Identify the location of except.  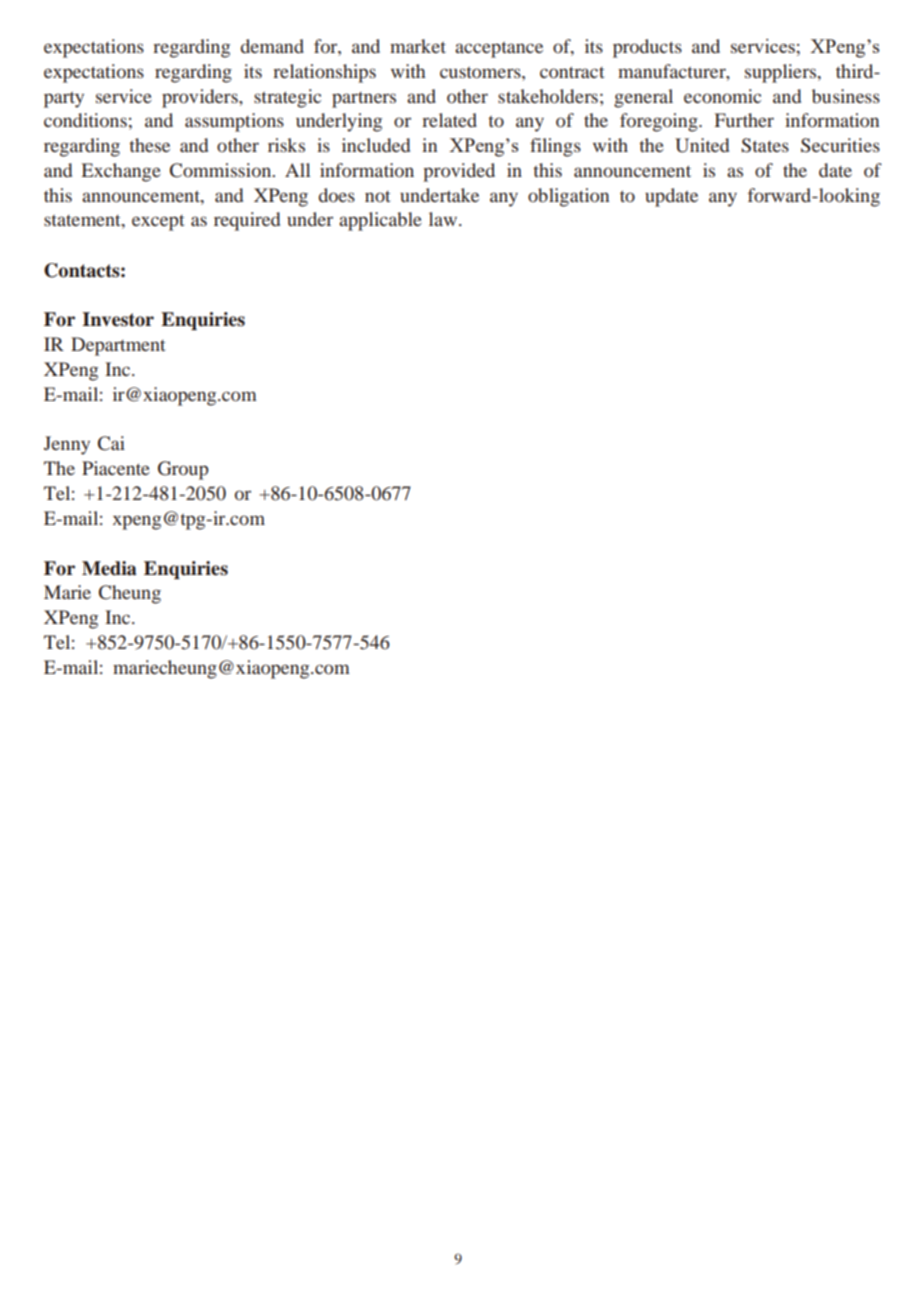
(158, 223).
